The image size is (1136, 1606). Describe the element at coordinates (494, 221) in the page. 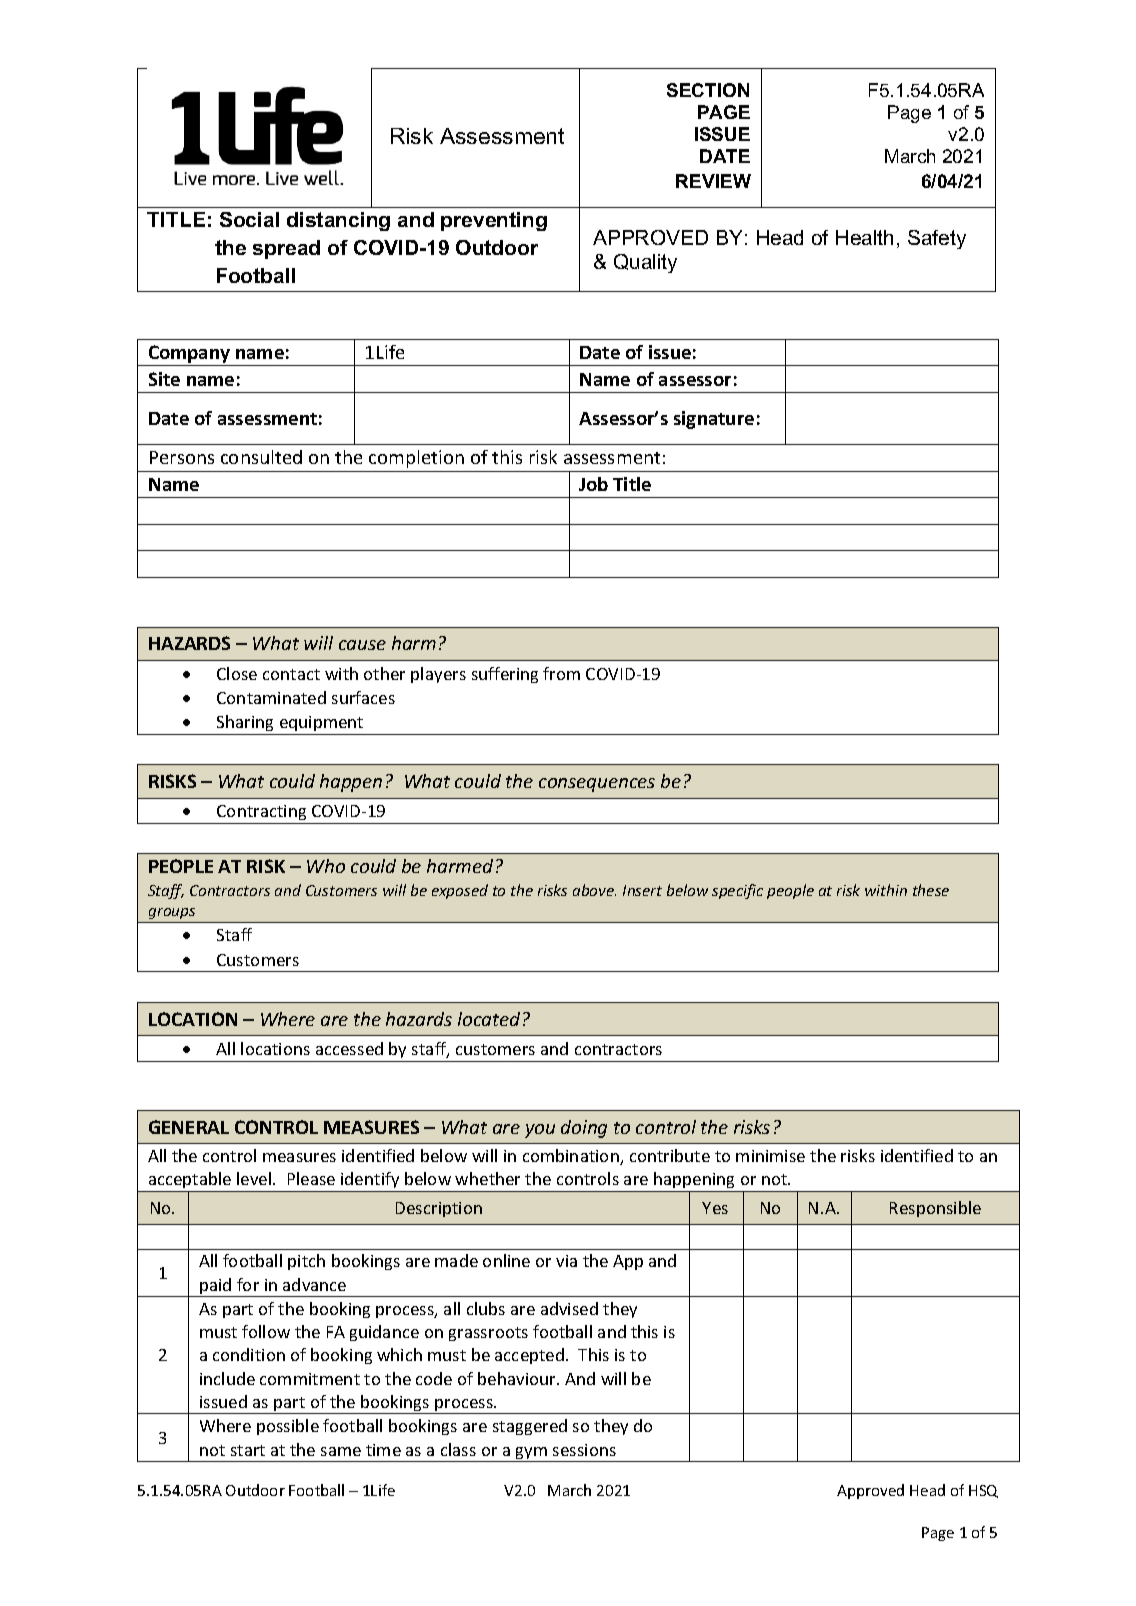

I see `preventing` at that location.
